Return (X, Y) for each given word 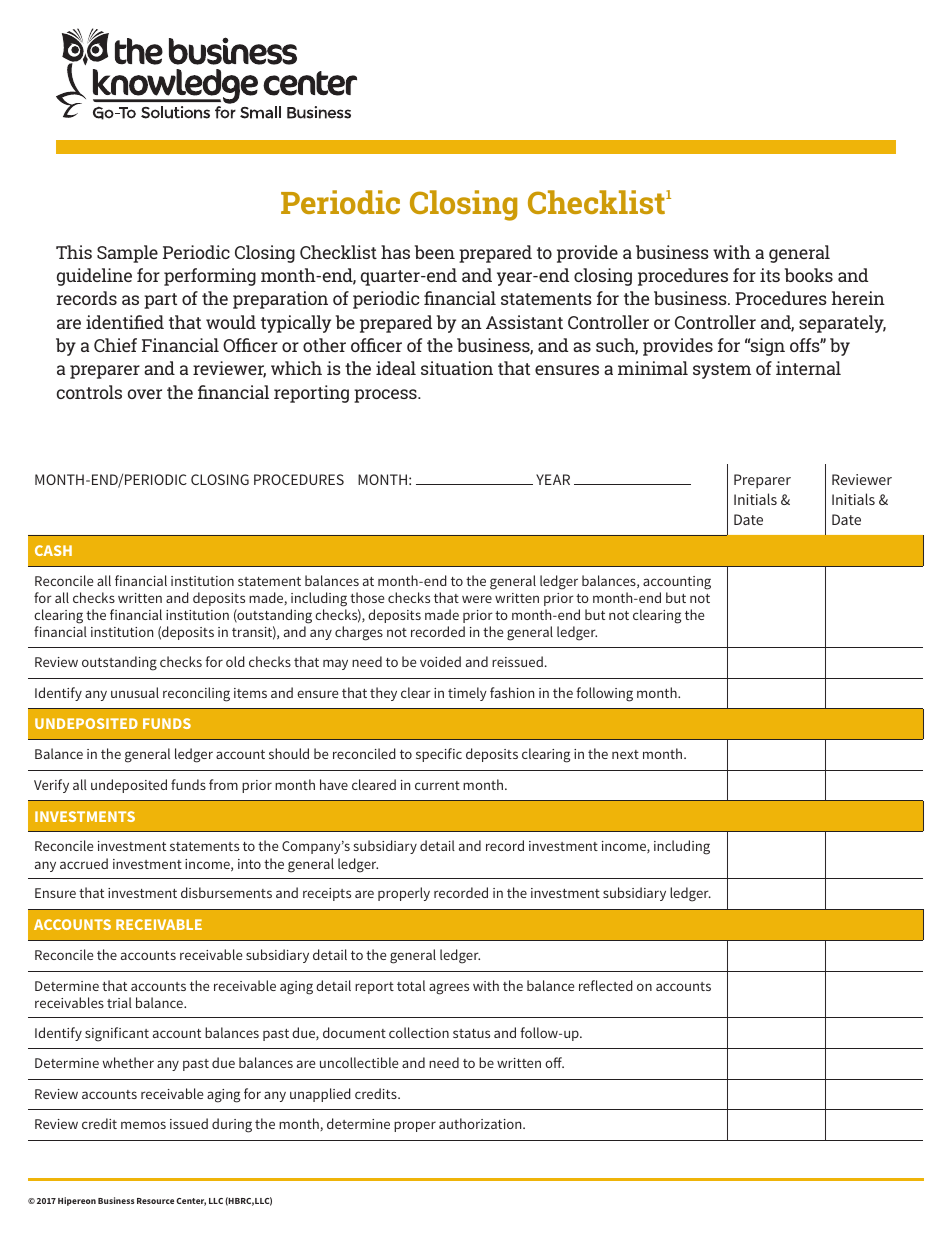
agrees (449, 989)
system (722, 371)
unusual (135, 692)
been (435, 252)
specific (439, 755)
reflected (606, 985)
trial (119, 1002)
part (160, 301)
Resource (155, 1201)
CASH (53, 550)
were (477, 599)
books (809, 275)
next (625, 754)
